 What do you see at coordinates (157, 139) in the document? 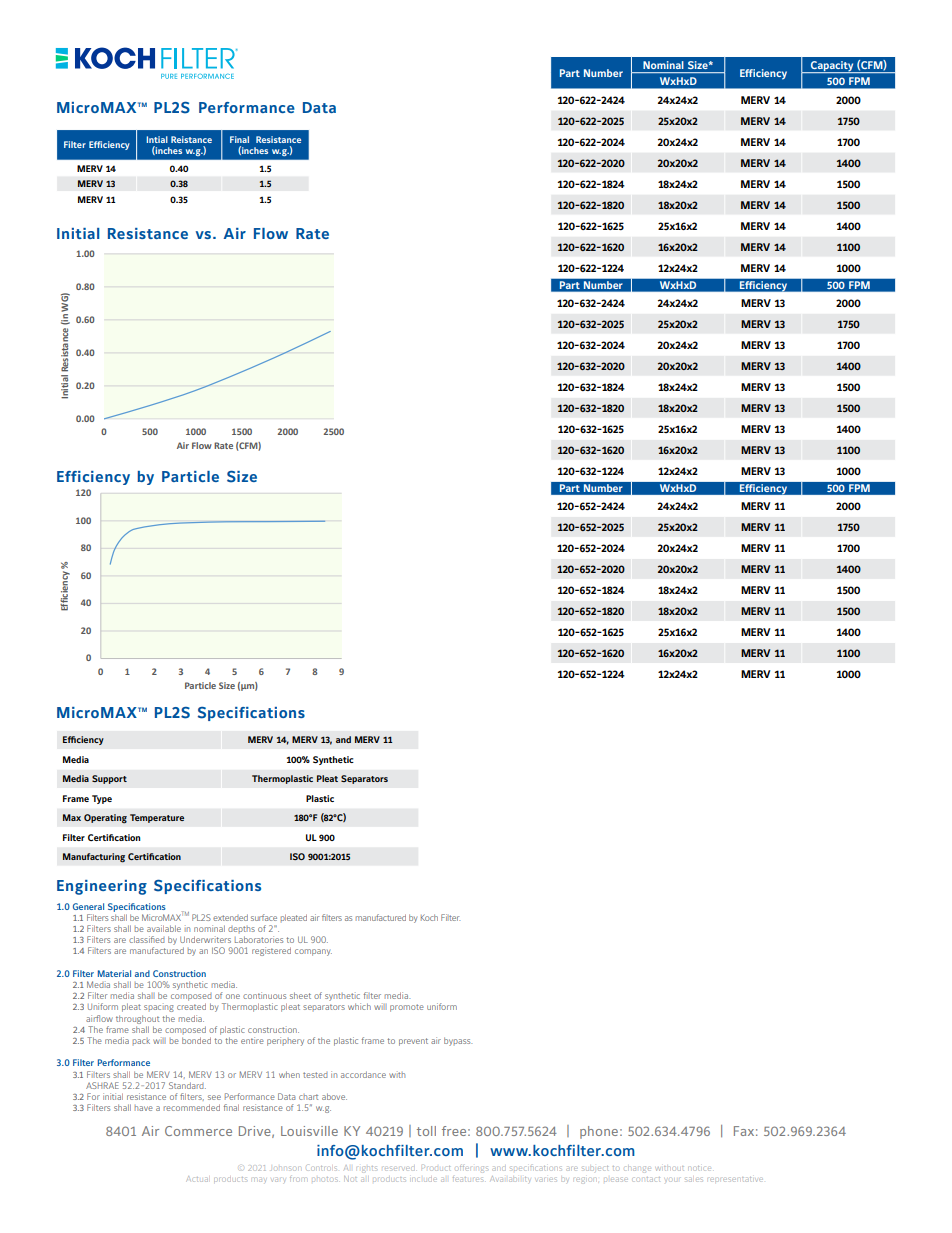
I see `Intial` at bounding box center [157, 139].
